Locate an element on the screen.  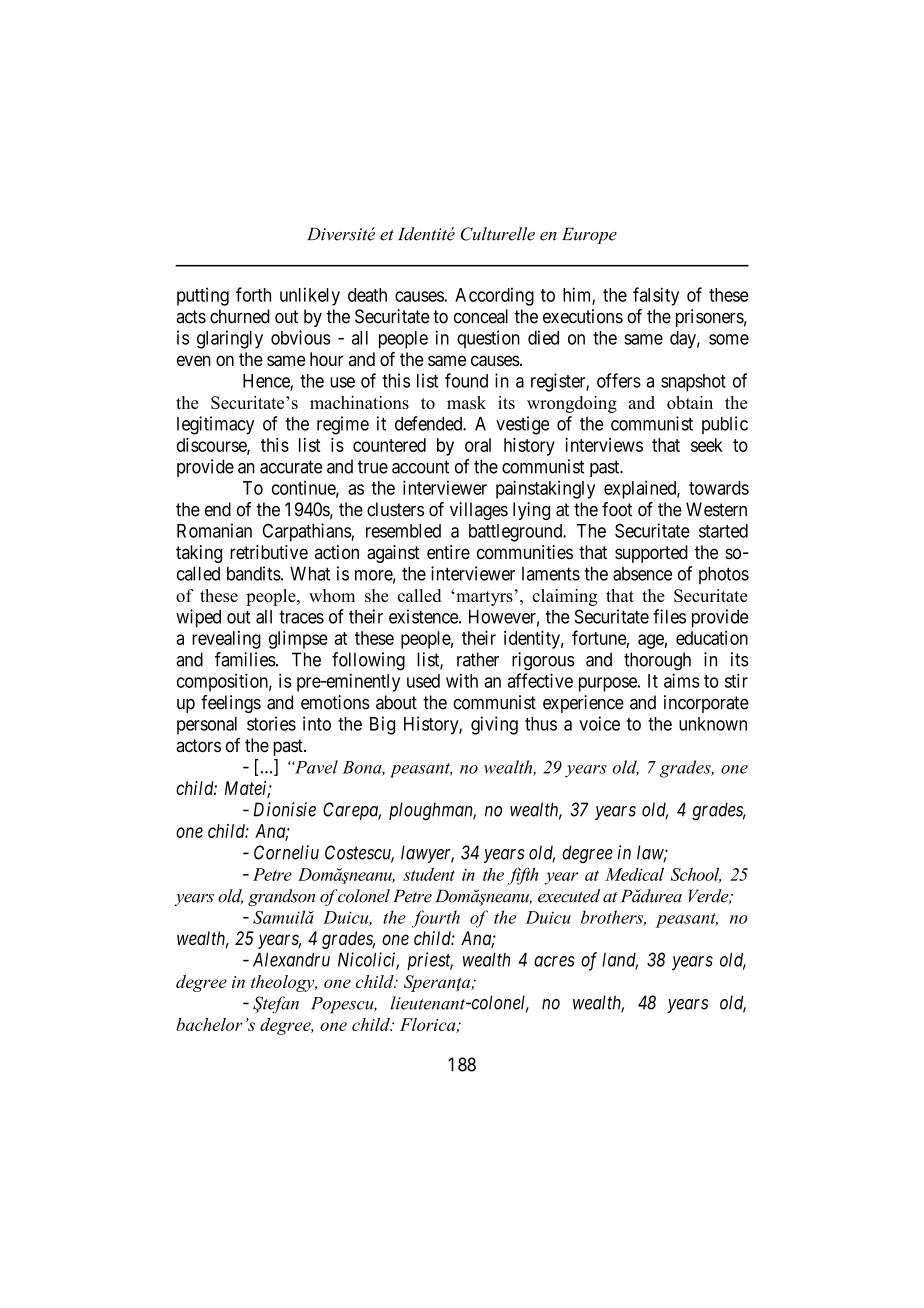
theology is located at coordinates (284, 983).
